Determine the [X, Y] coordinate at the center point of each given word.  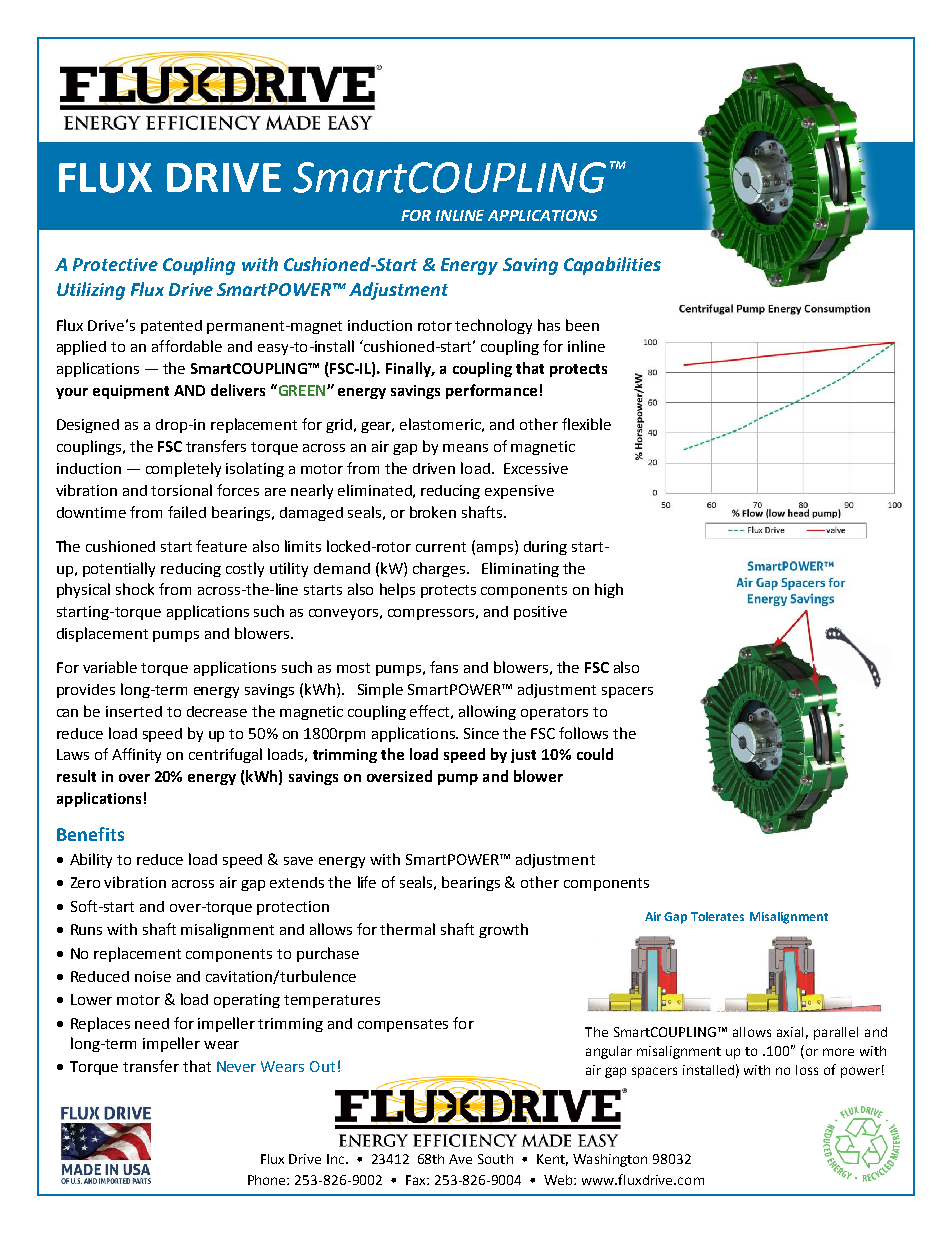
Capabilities [612, 266]
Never [236, 1066]
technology [493, 326]
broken [433, 512]
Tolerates [717, 916]
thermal [407, 929]
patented [171, 327]
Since [481, 733]
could [595, 754]
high [609, 590]
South [495, 1159]
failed [187, 512]
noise [153, 976]
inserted [134, 711]
